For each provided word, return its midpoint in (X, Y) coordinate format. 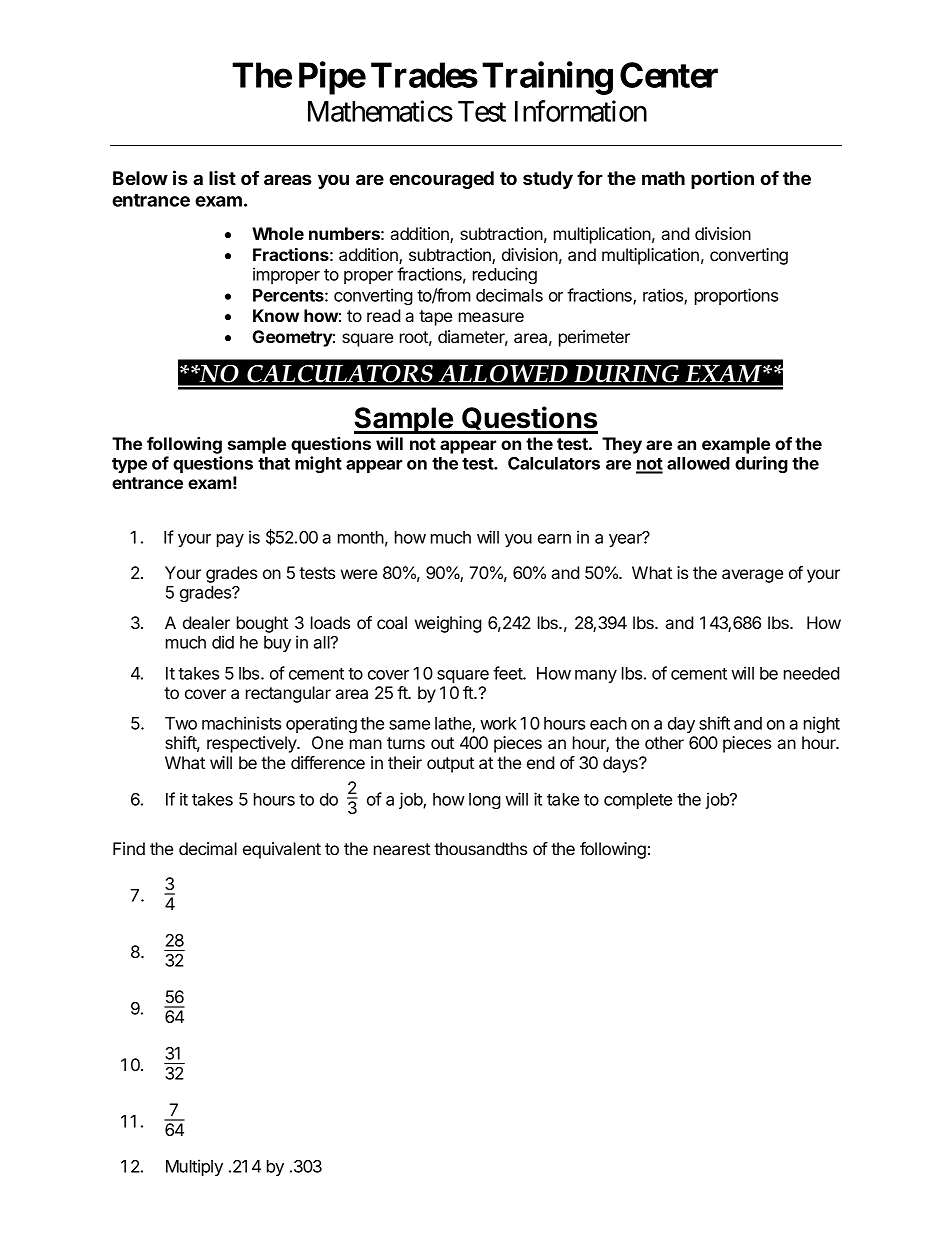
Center (669, 75)
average (752, 576)
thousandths (480, 848)
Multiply (194, 1167)
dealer (206, 622)
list (222, 177)
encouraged (441, 180)
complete (638, 801)
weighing (448, 624)
